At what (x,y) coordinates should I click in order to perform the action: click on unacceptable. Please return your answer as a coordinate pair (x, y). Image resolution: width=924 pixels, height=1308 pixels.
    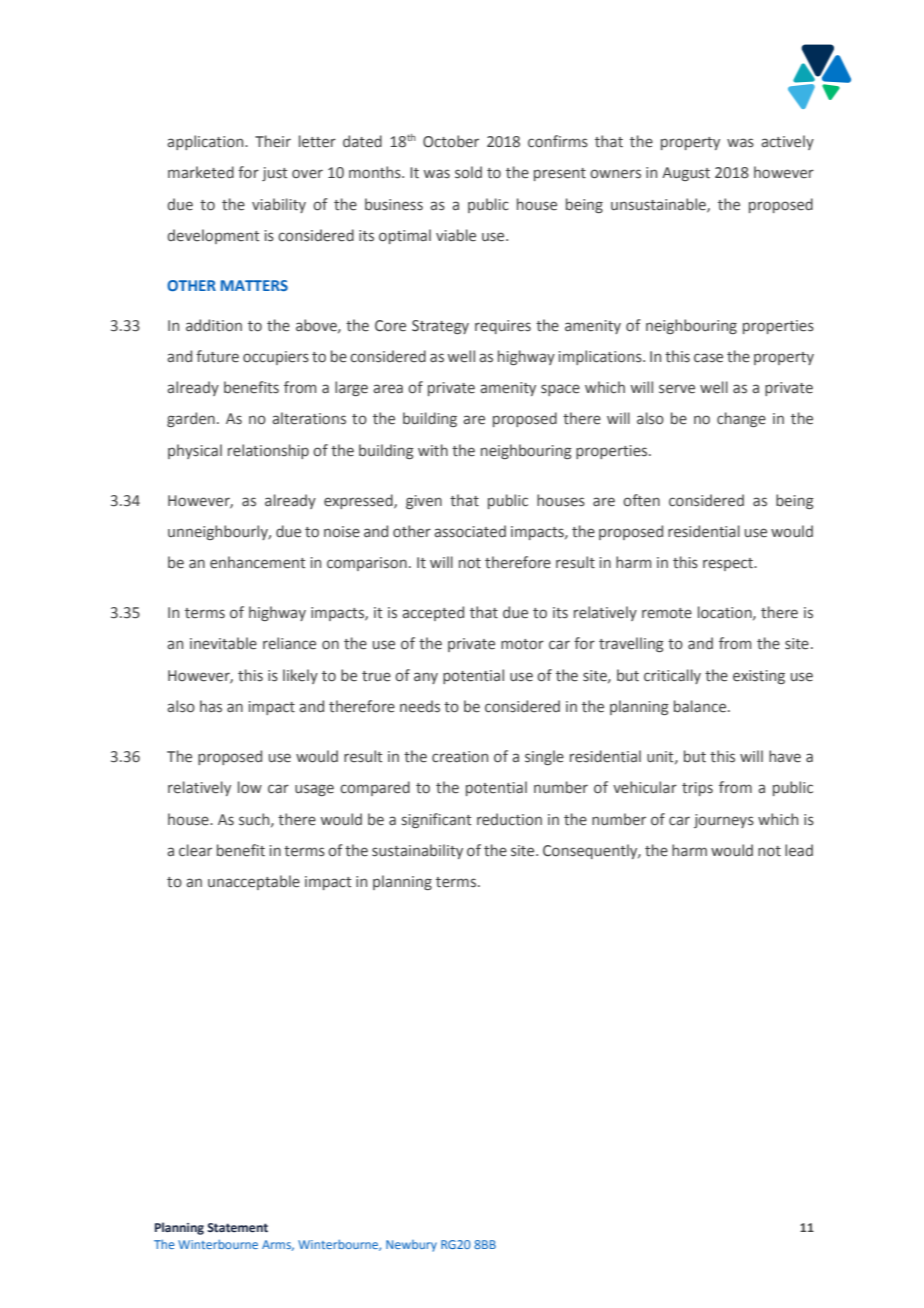
    Looking at the image, I should click on (254, 882).
